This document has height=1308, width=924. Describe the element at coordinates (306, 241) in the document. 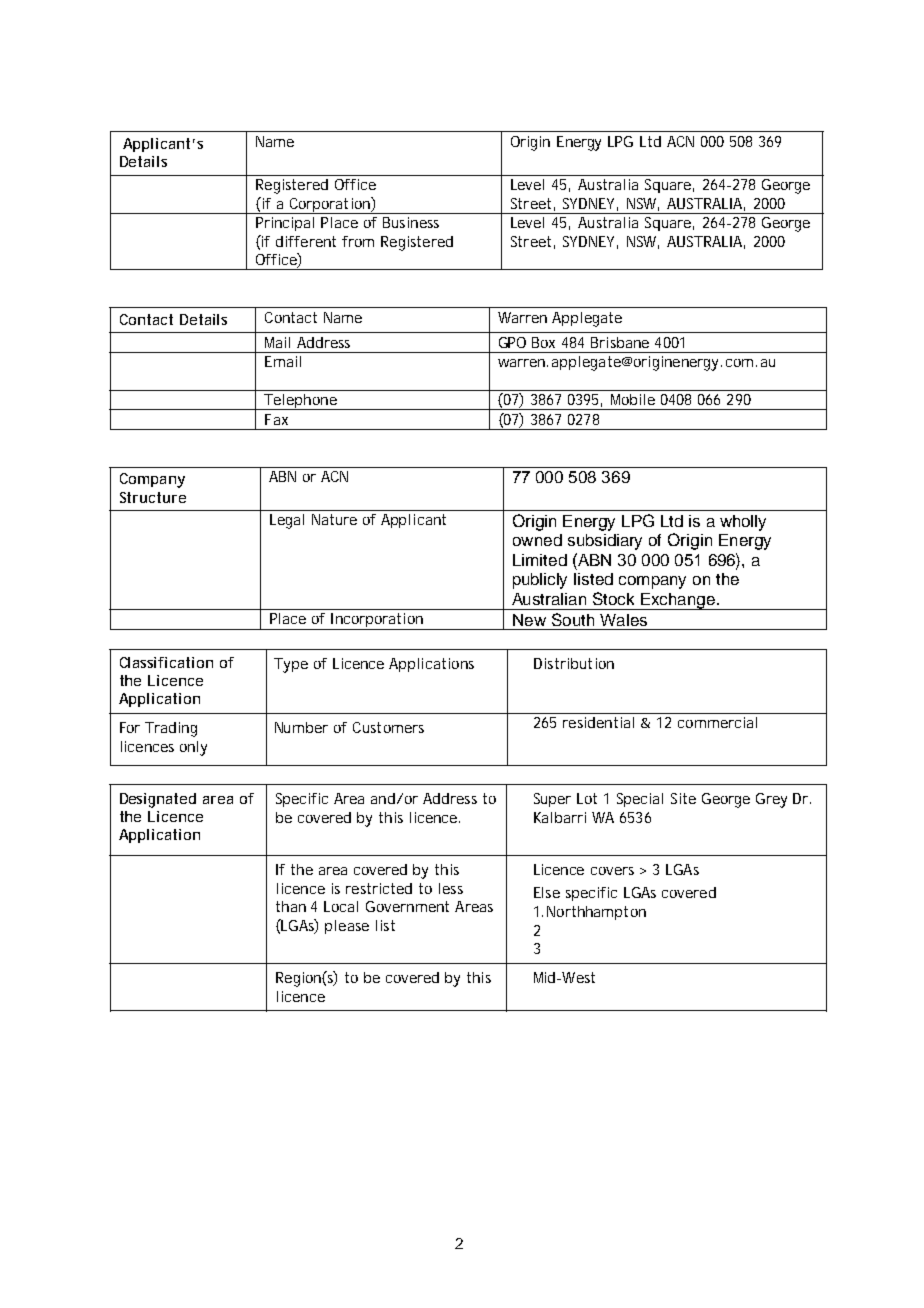

I see `different` at that location.
